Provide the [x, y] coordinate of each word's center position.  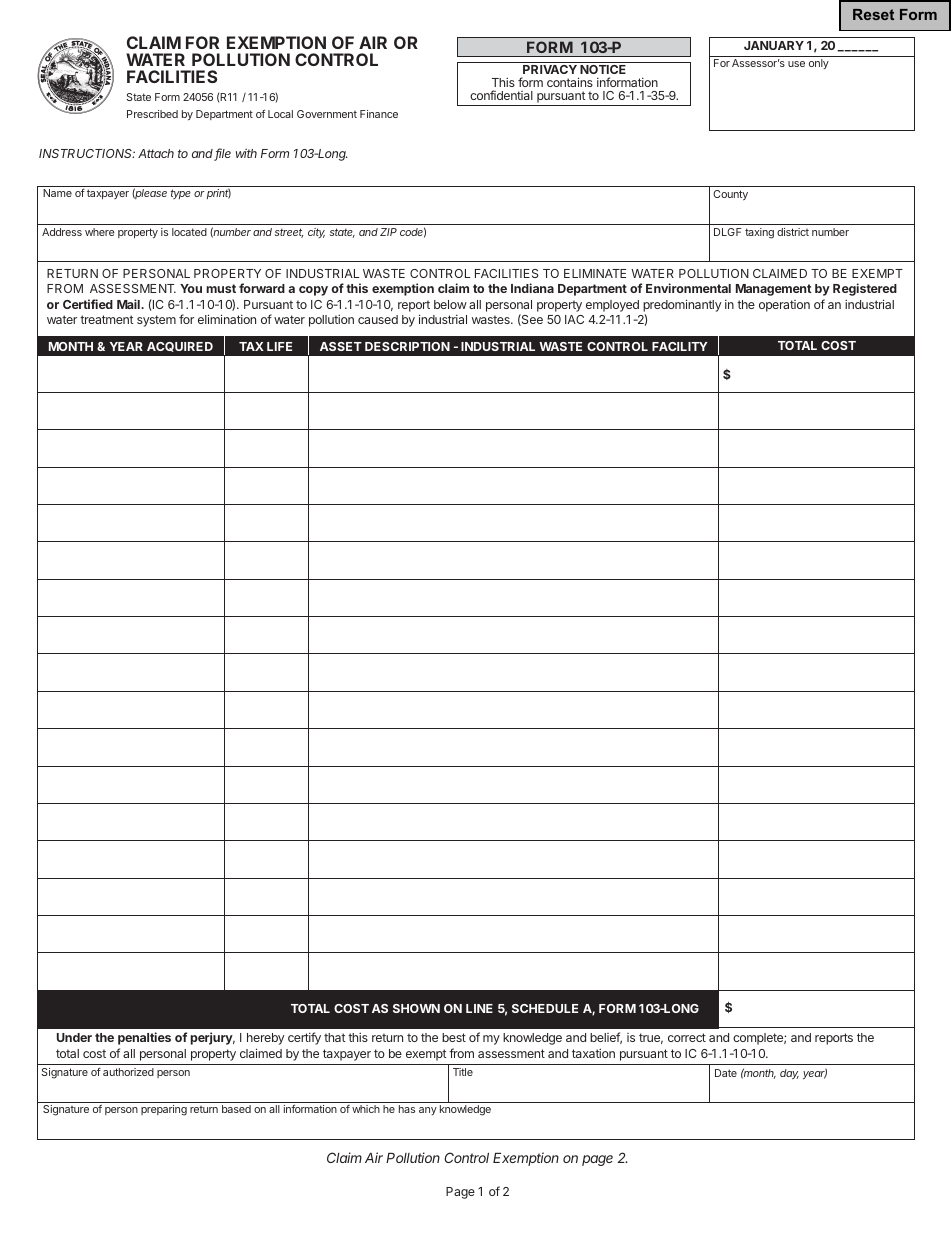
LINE [479, 1008]
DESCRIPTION [407, 346]
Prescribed [152, 114]
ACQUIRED [180, 347]
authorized [128, 1072]
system [156, 321]
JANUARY [774, 45]
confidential [501, 95]
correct [687, 1037]
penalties [144, 1038]
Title [463, 1072]
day [789, 1074]
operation [784, 306]
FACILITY [680, 346]
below [450, 304]
